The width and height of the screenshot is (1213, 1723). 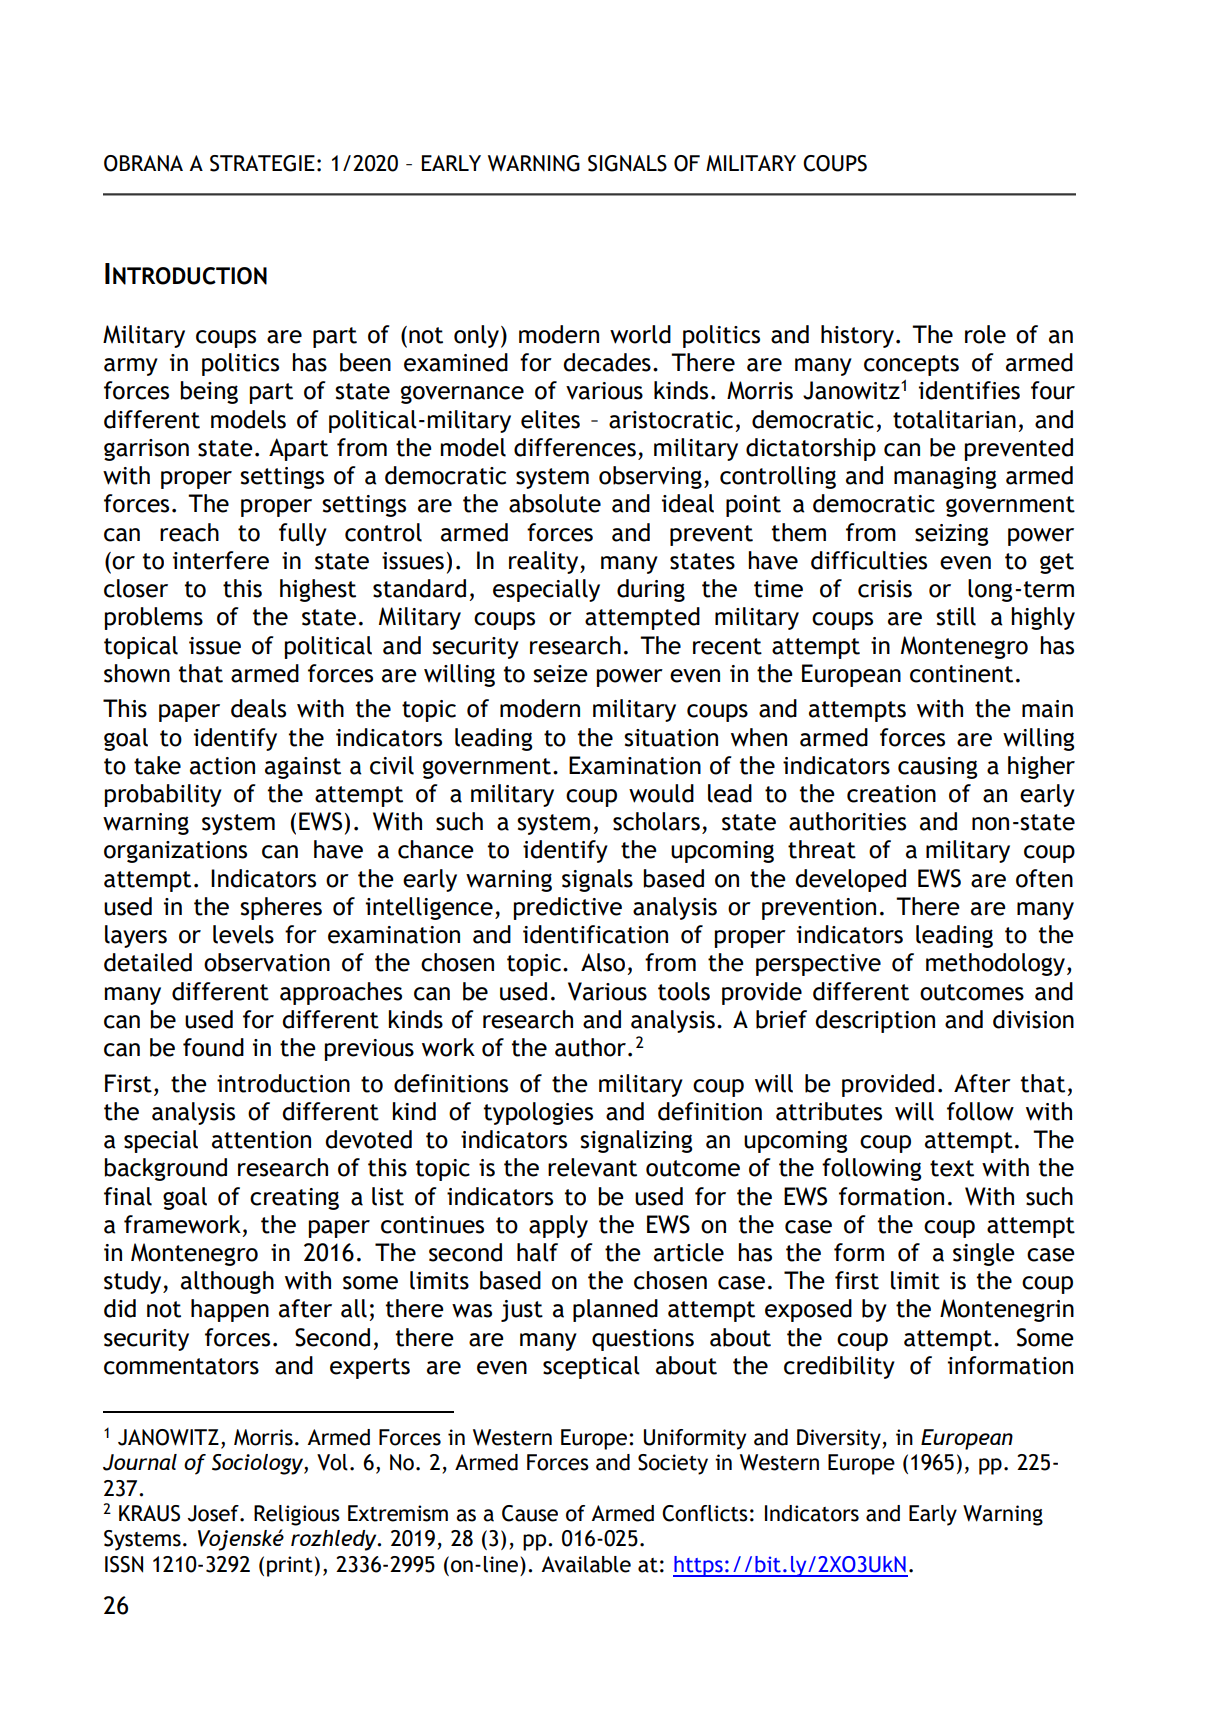 What do you see at coordinates (911, 365) in the screenshot?
I see `concepts` at bounding box center [911, 365].
